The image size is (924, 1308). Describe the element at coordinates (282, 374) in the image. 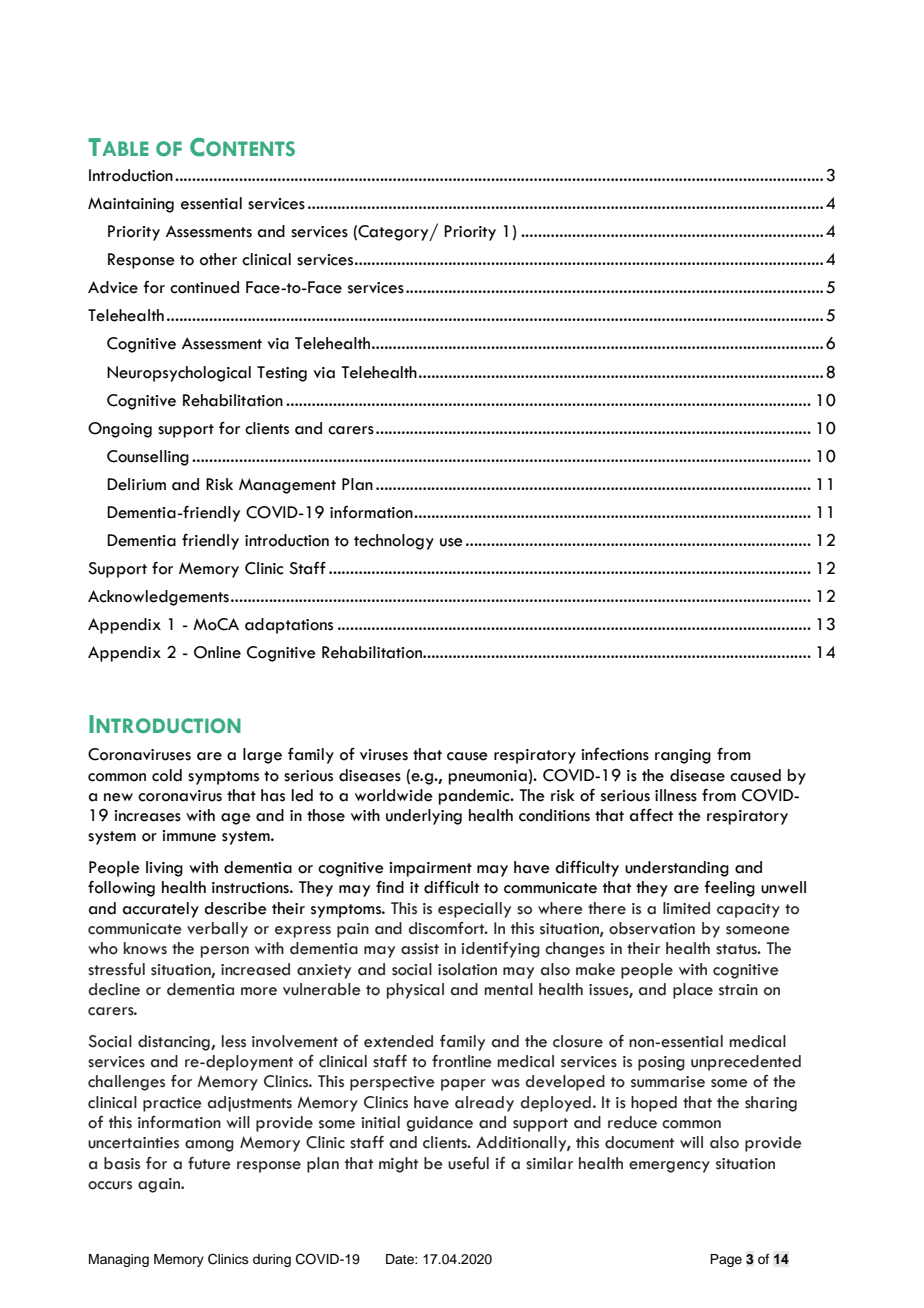

I see `Testing` at that location.
